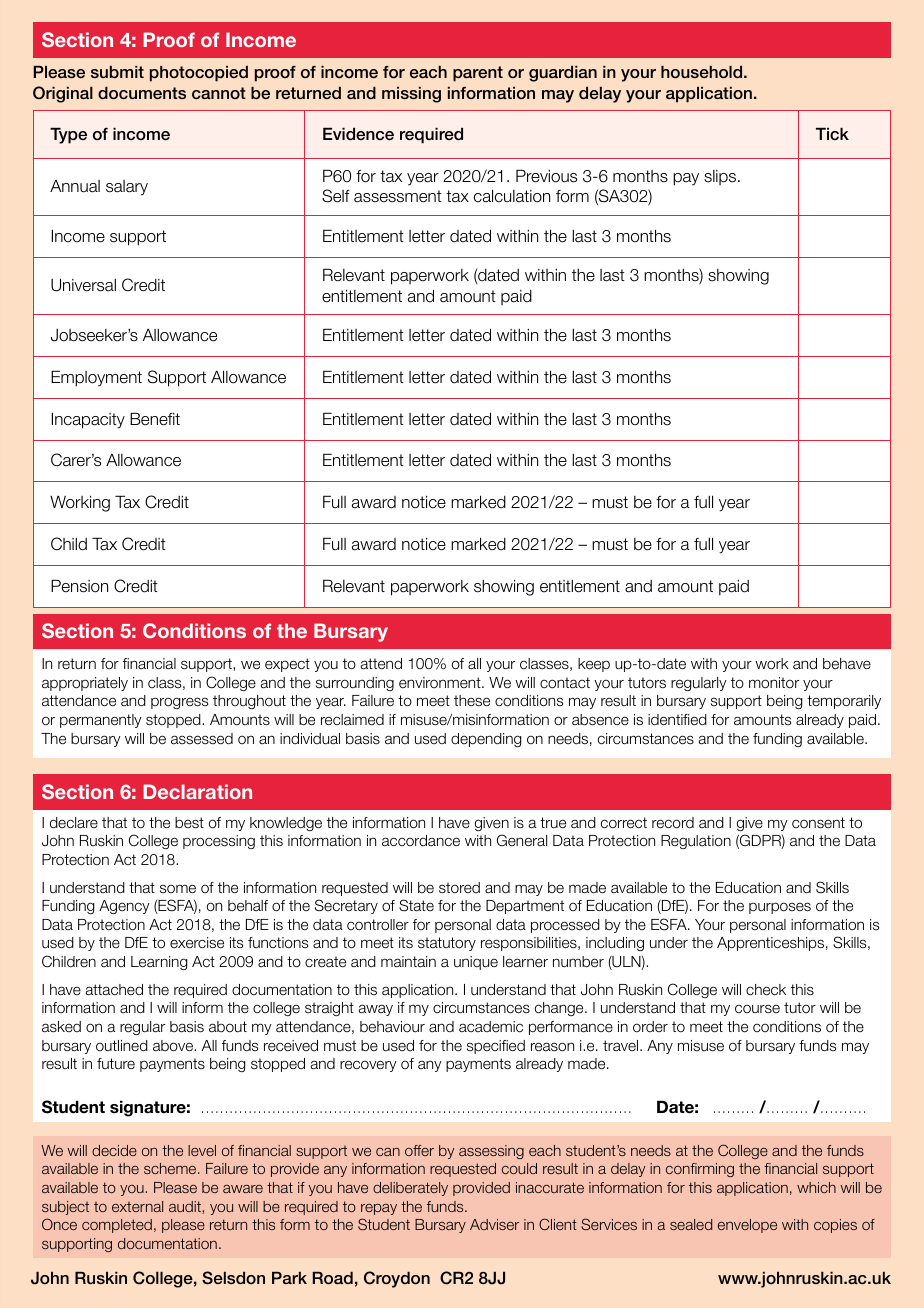 The image size is (924, 1308). What do you see at coordinates (179, 703) in the document?
I see `progress` at bounding box center [179, 703].
